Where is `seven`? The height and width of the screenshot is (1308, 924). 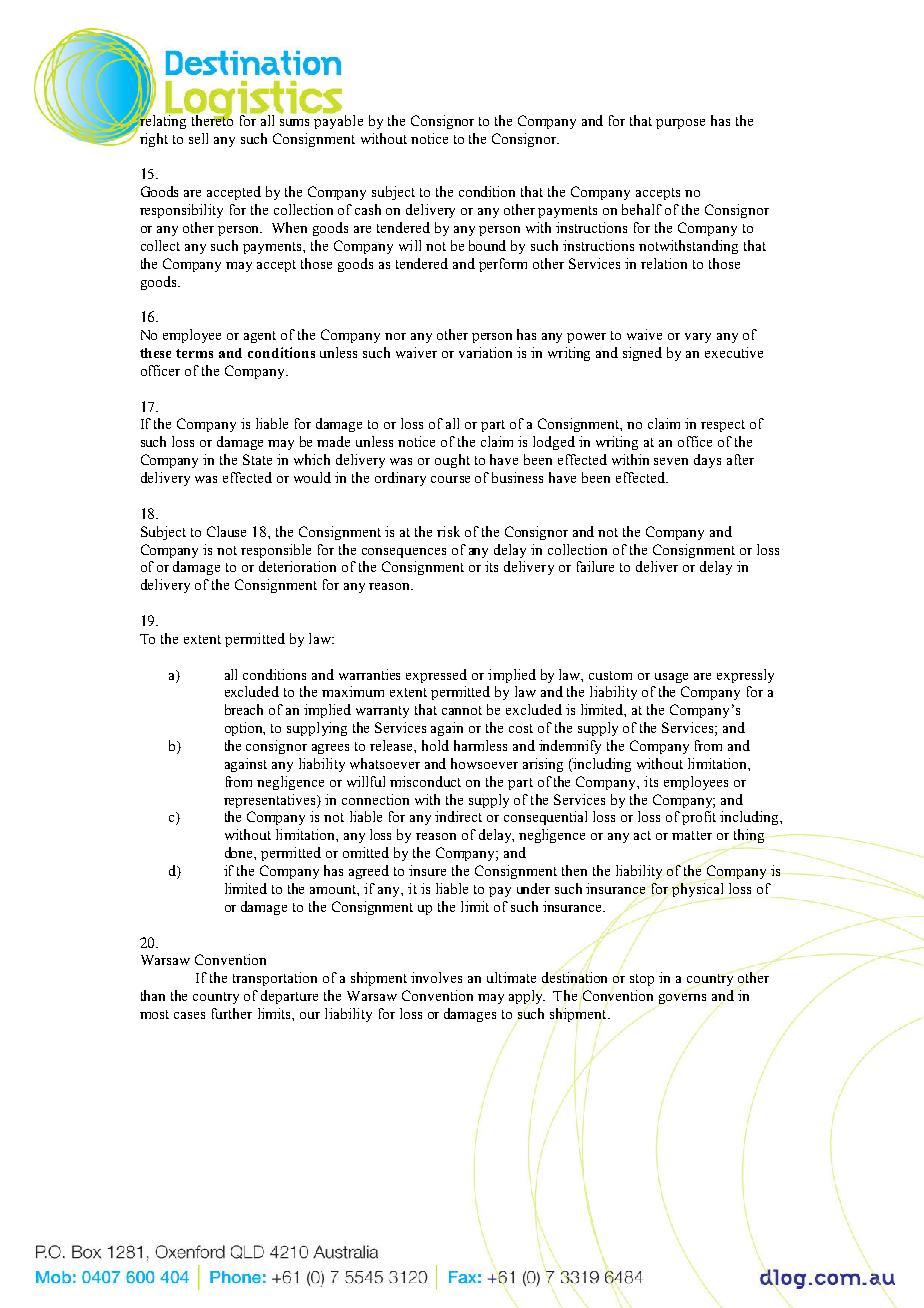 seven is located at coordinates (671, 461).
